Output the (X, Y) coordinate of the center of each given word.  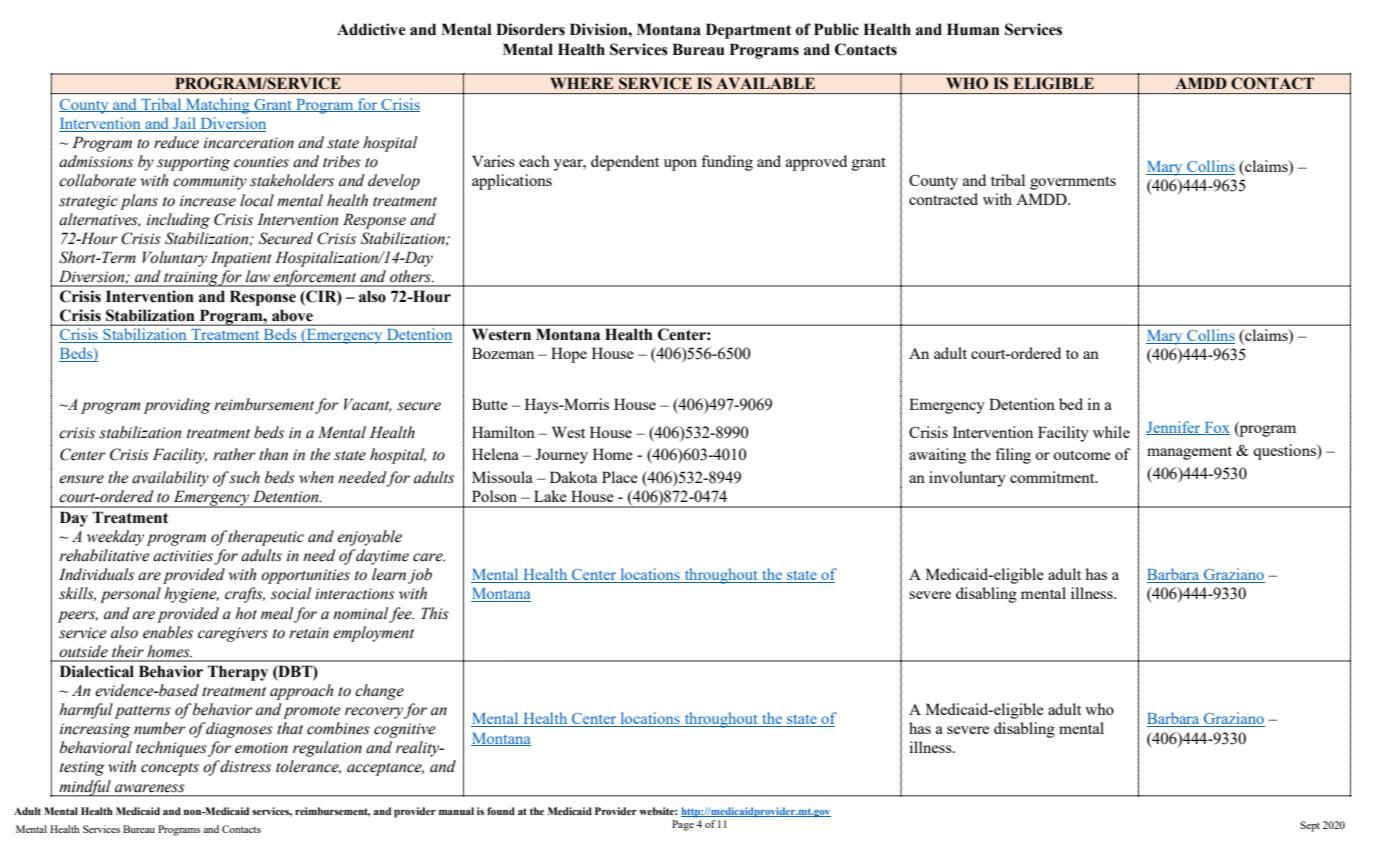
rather (234, 454)
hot (246, 613)
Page (683, 825)
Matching (218, 106)
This (435, 613)
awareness (150, 788)
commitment (1053, 477)
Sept (1310, 826)
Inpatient (241, 259)
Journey (561, 456)
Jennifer (1174, 428)
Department (748, 31)
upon (680, 165)
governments (1073, 183)
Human (973, 29)
